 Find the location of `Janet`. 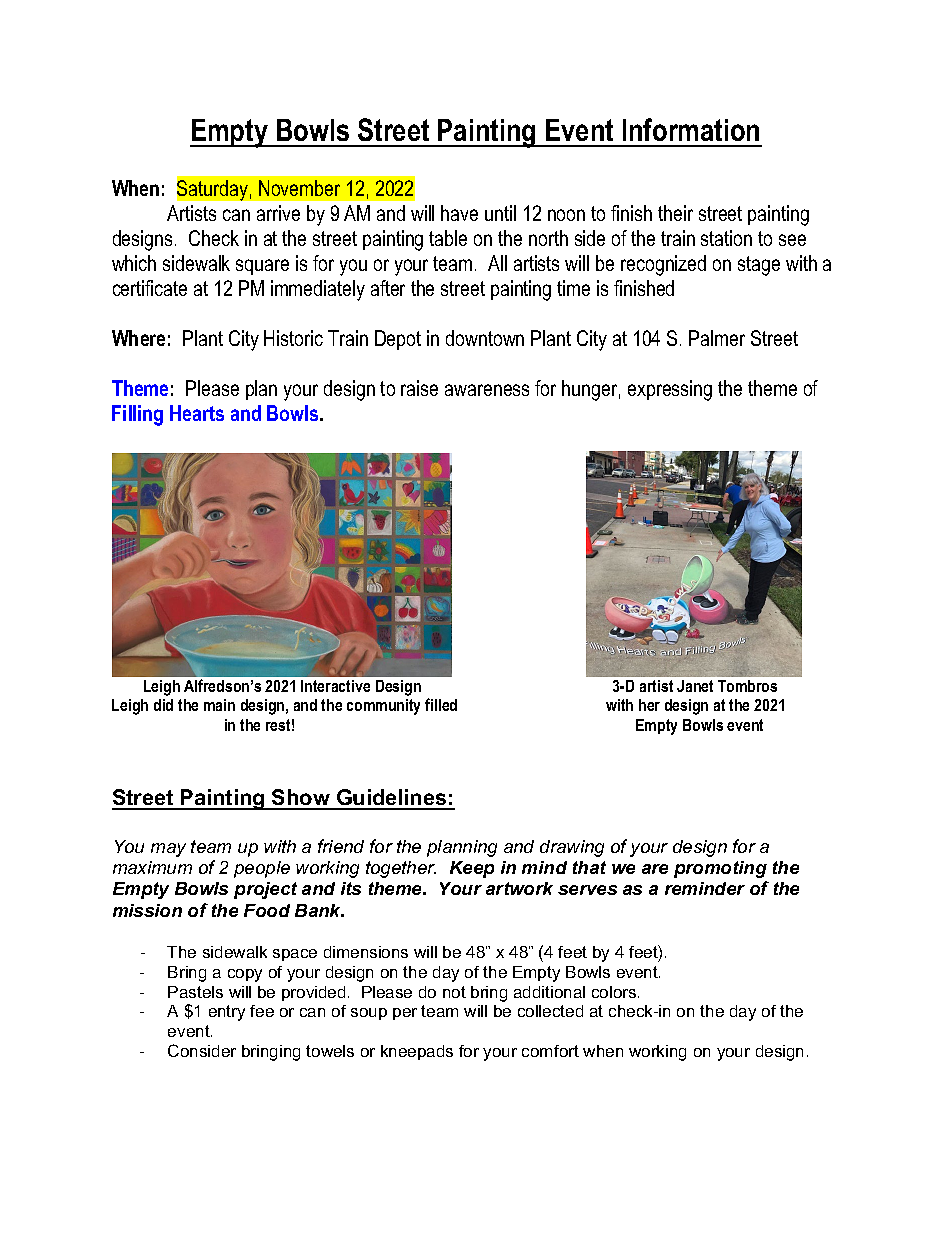

Janet is located at coordinates (695, 686).
